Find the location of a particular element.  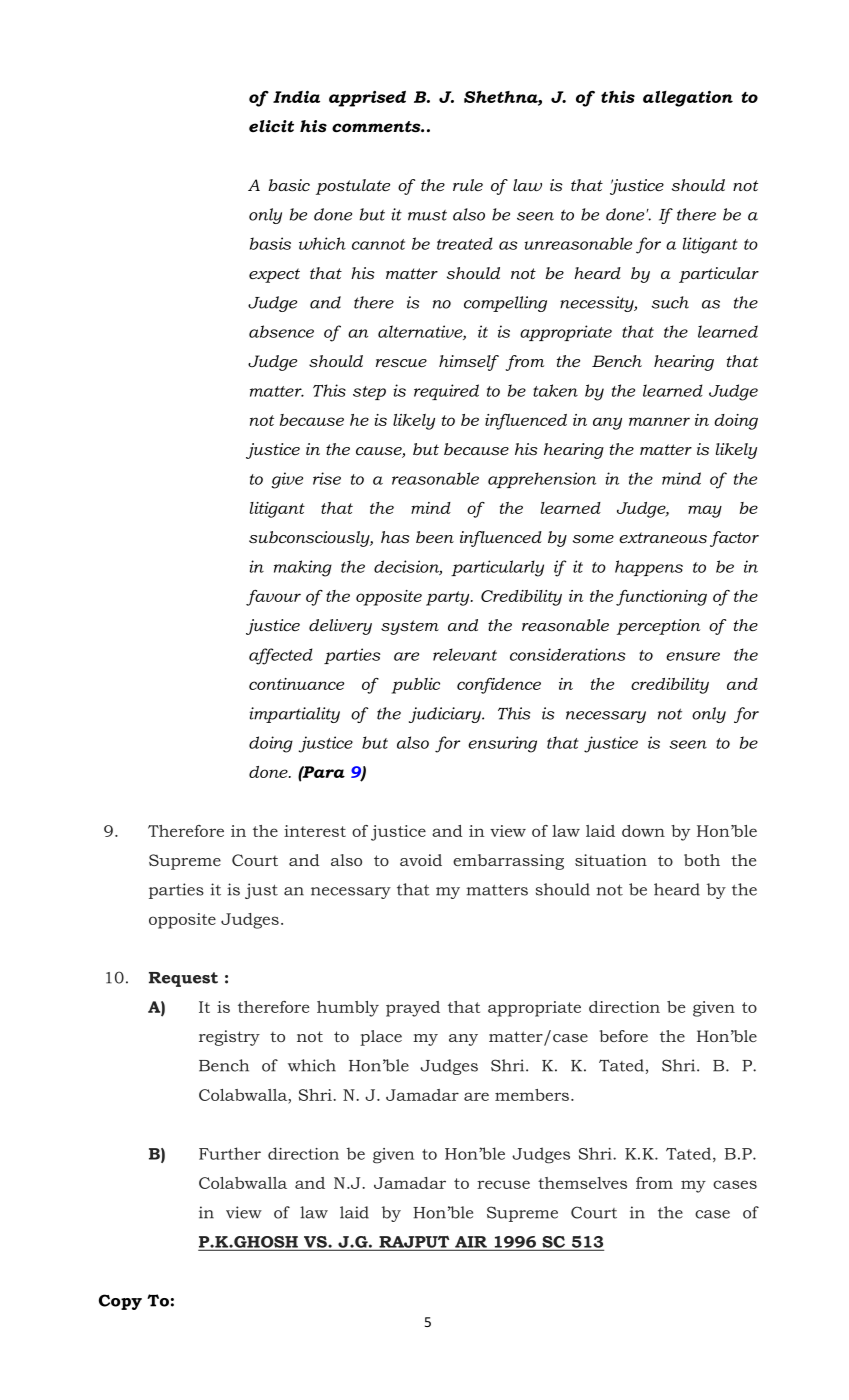

manner is located at coordinates (659, 421).
